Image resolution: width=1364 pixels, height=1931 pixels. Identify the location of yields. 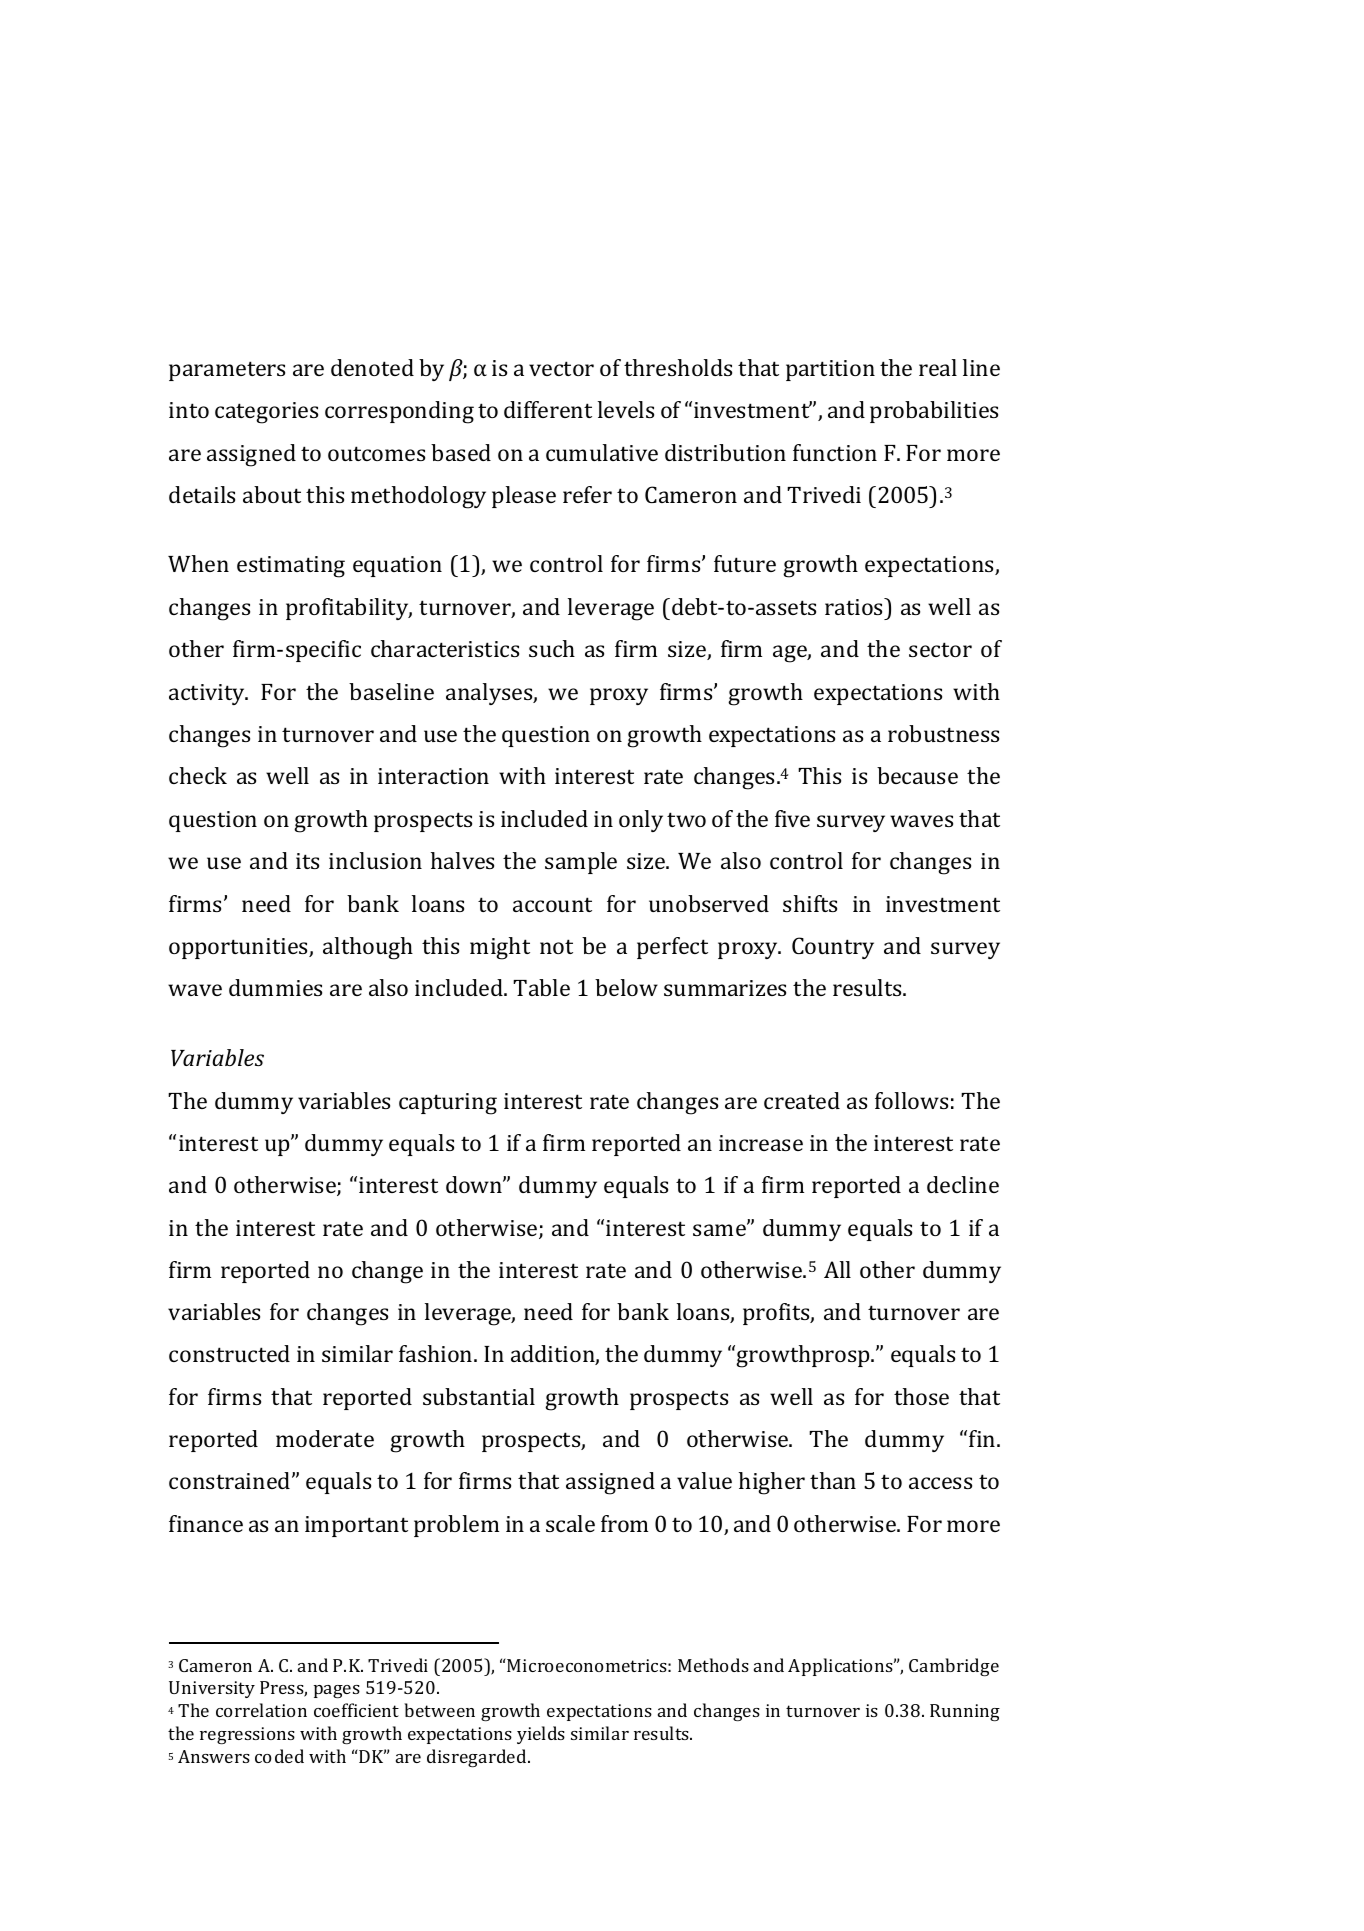
(541, 1735).
